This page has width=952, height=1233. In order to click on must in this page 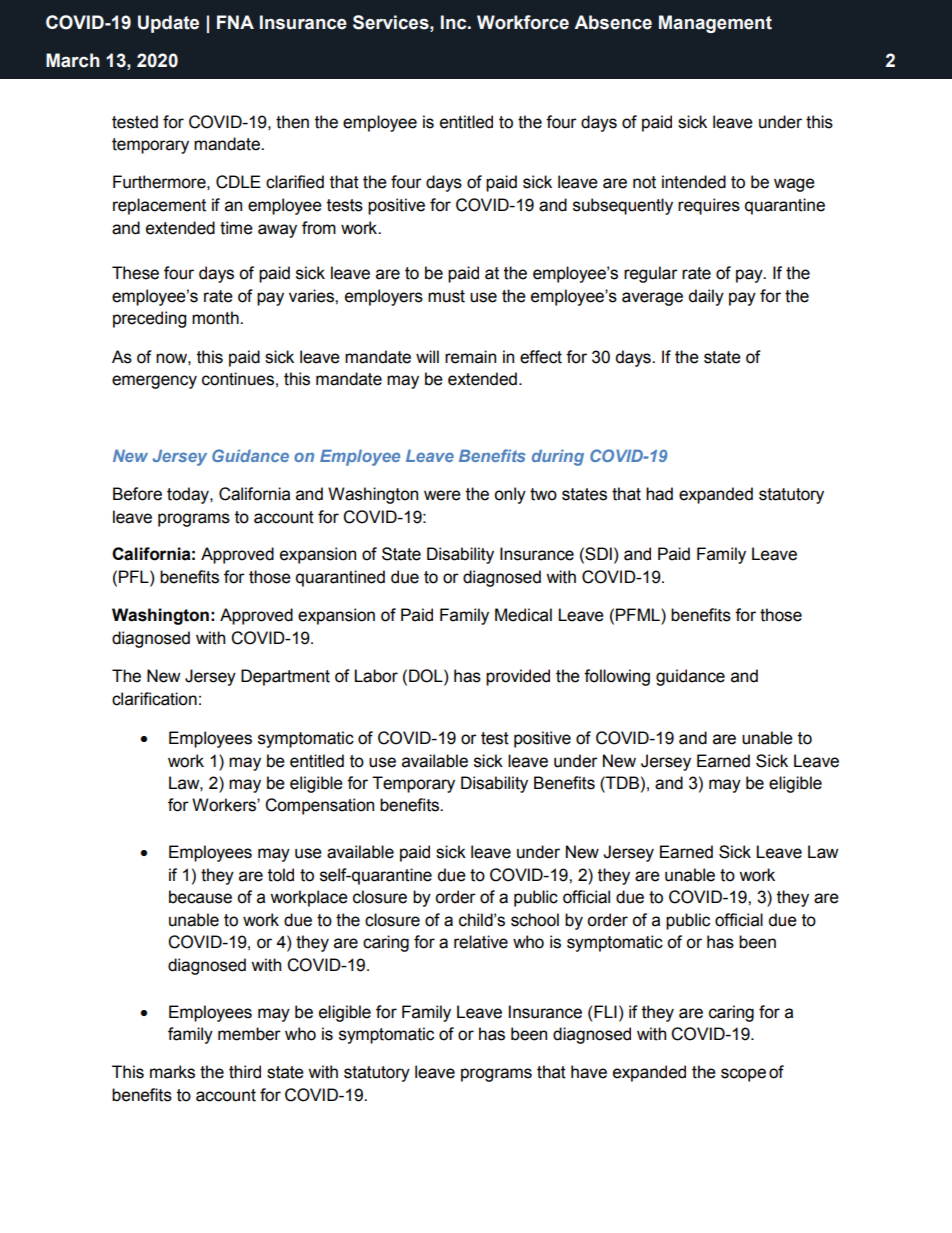, I will do `click(446, 296)`.
